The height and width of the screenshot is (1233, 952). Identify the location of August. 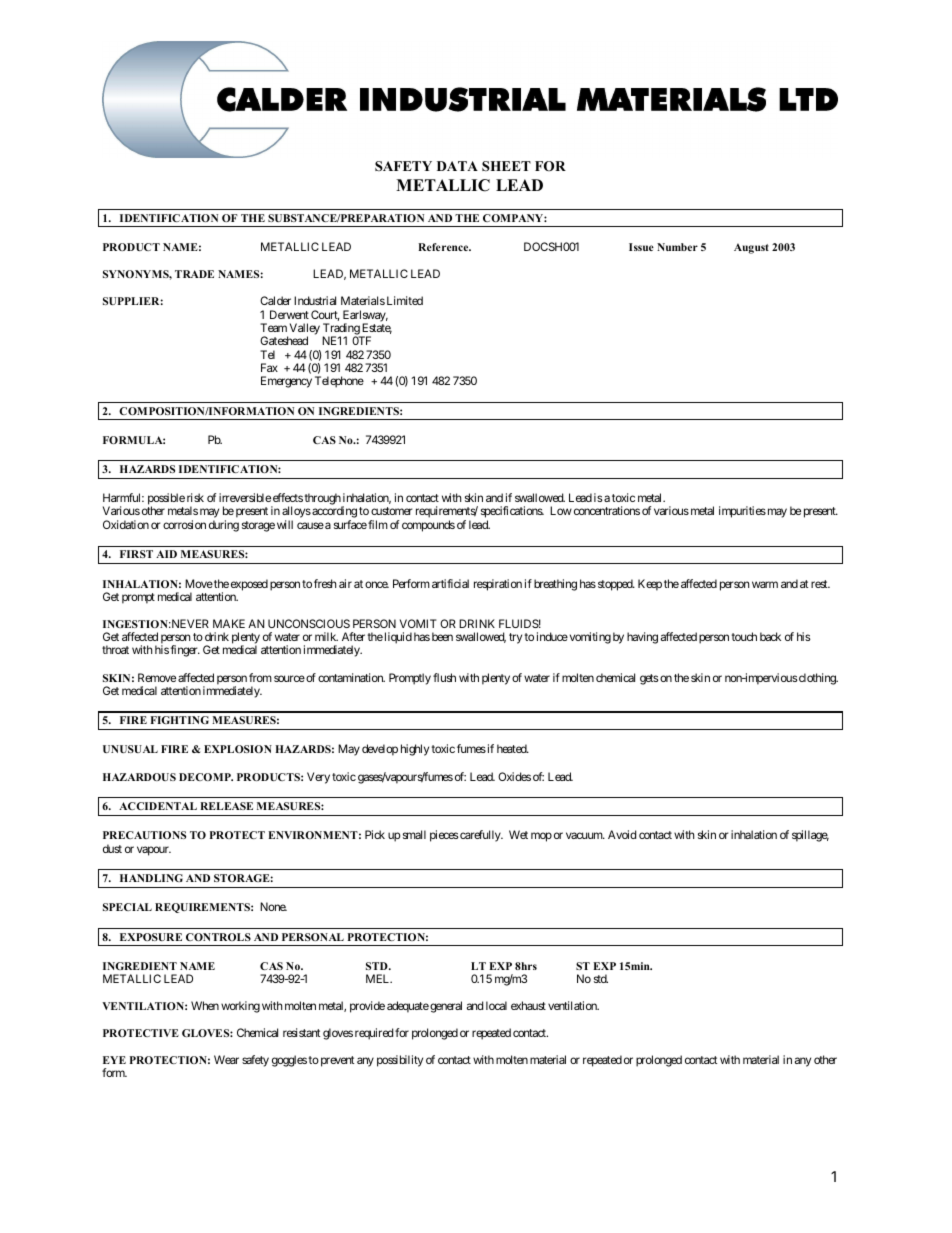
(751, 248).
